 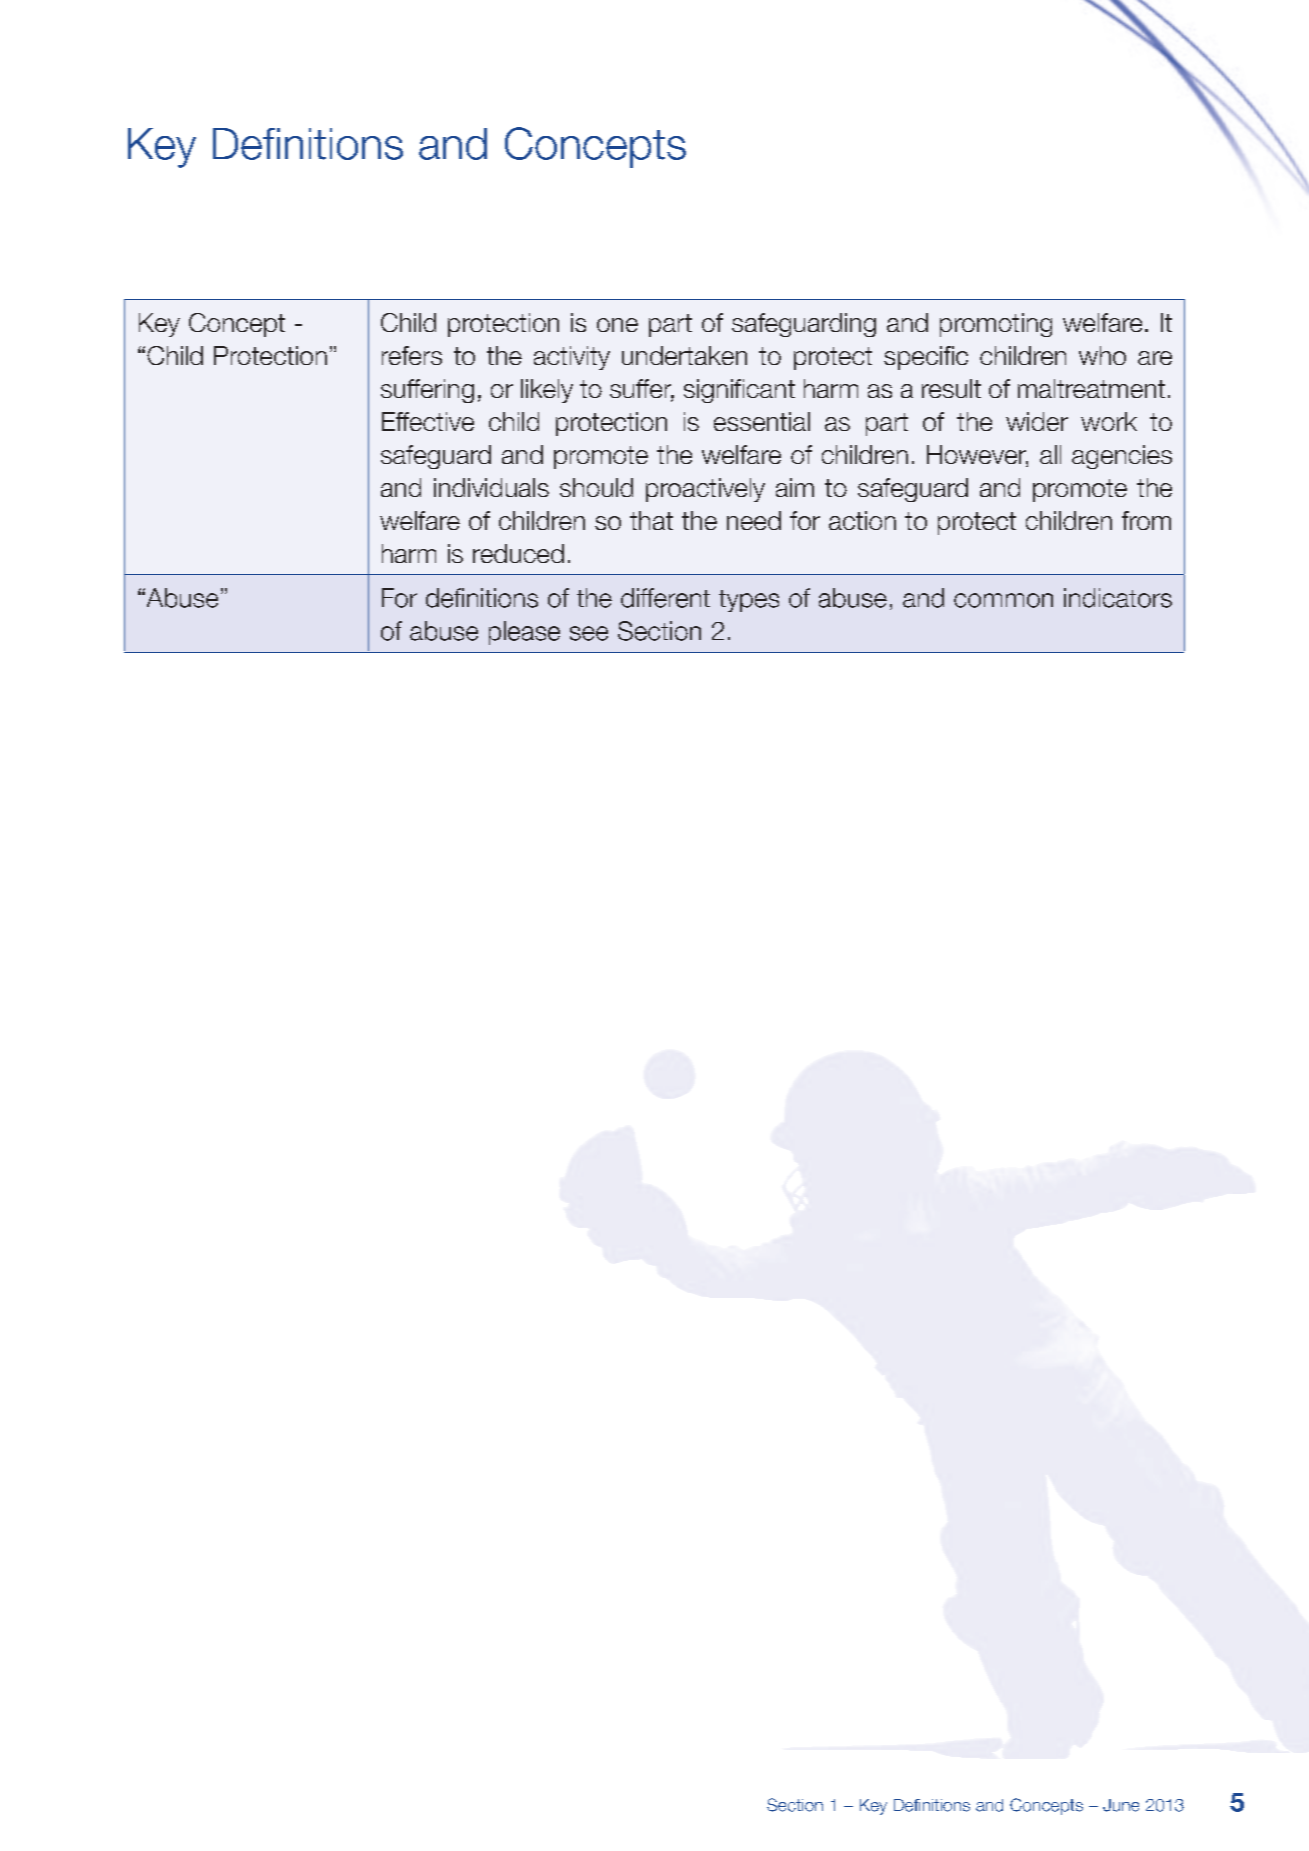 What do you see at coordinates (518, 553) in the screenshot?
I see `reduced` at bounding box center [518, 553].
